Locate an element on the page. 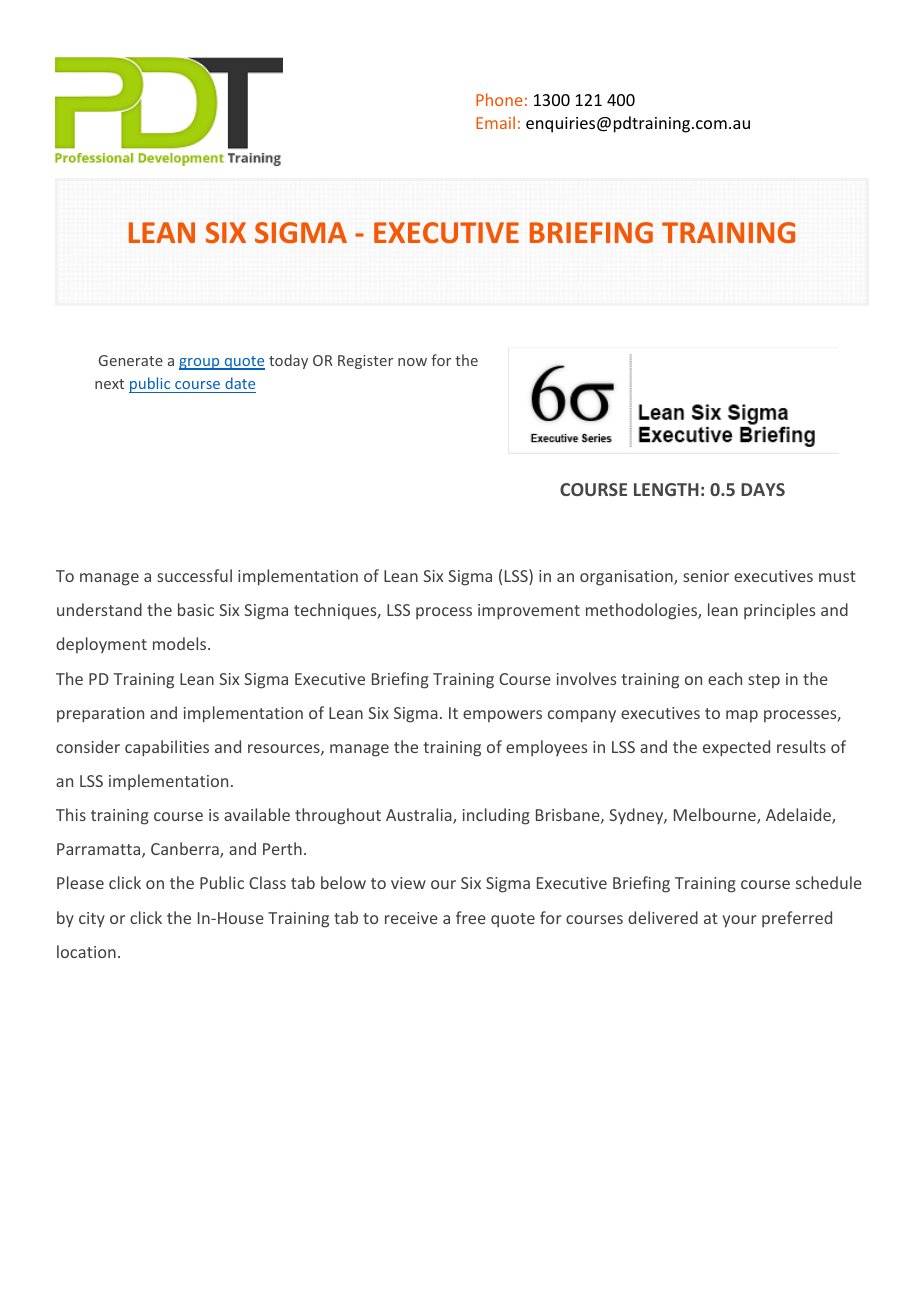 The width and height of the page is (924, 1308). map is located at coordinates (742, 716).
